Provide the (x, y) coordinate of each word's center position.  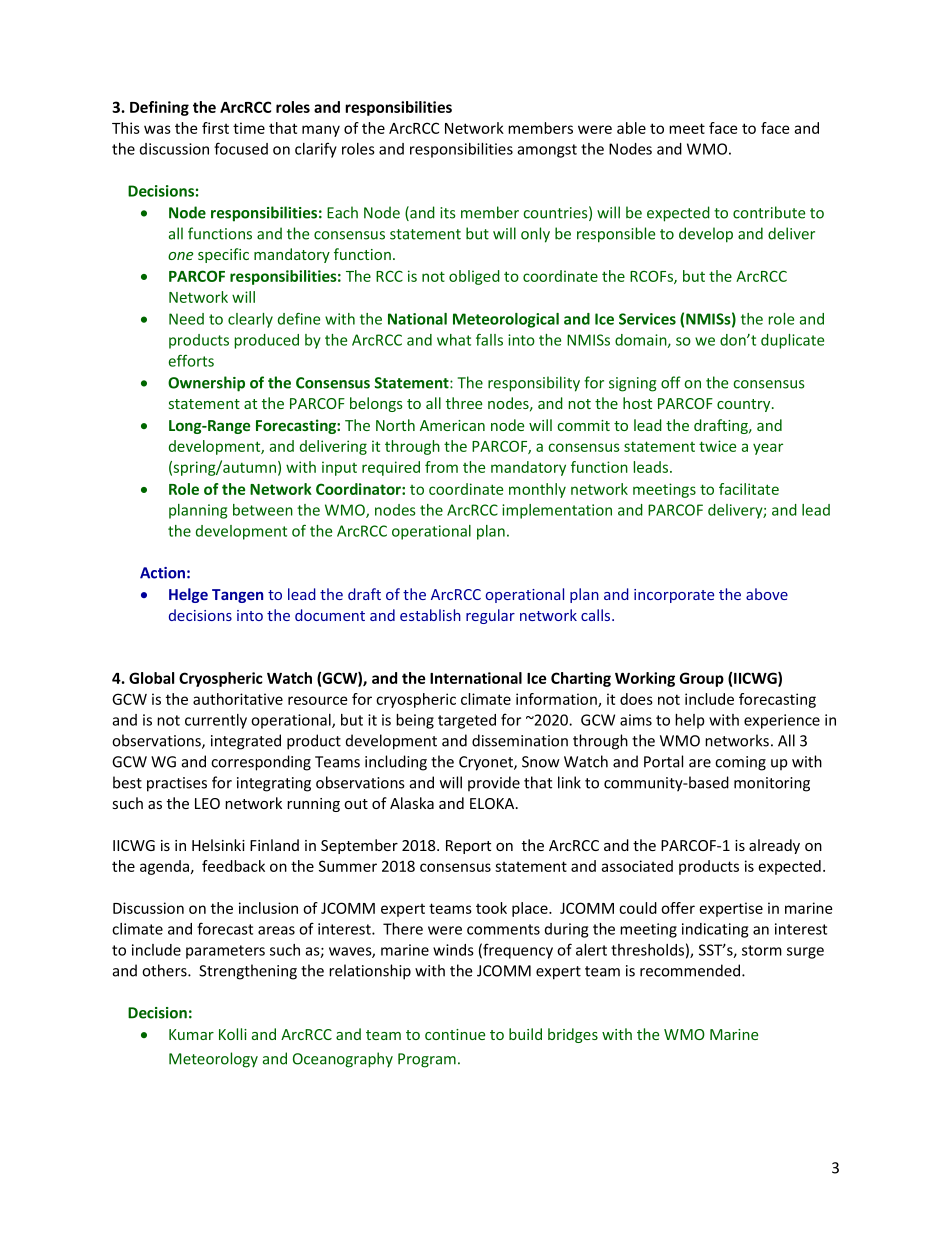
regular (490, 616)
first (215, 128)
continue (455, 1034)
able (631, 128)
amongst (547, 151)
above (767, 594)
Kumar (191, 1034)
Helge (188, 595)
